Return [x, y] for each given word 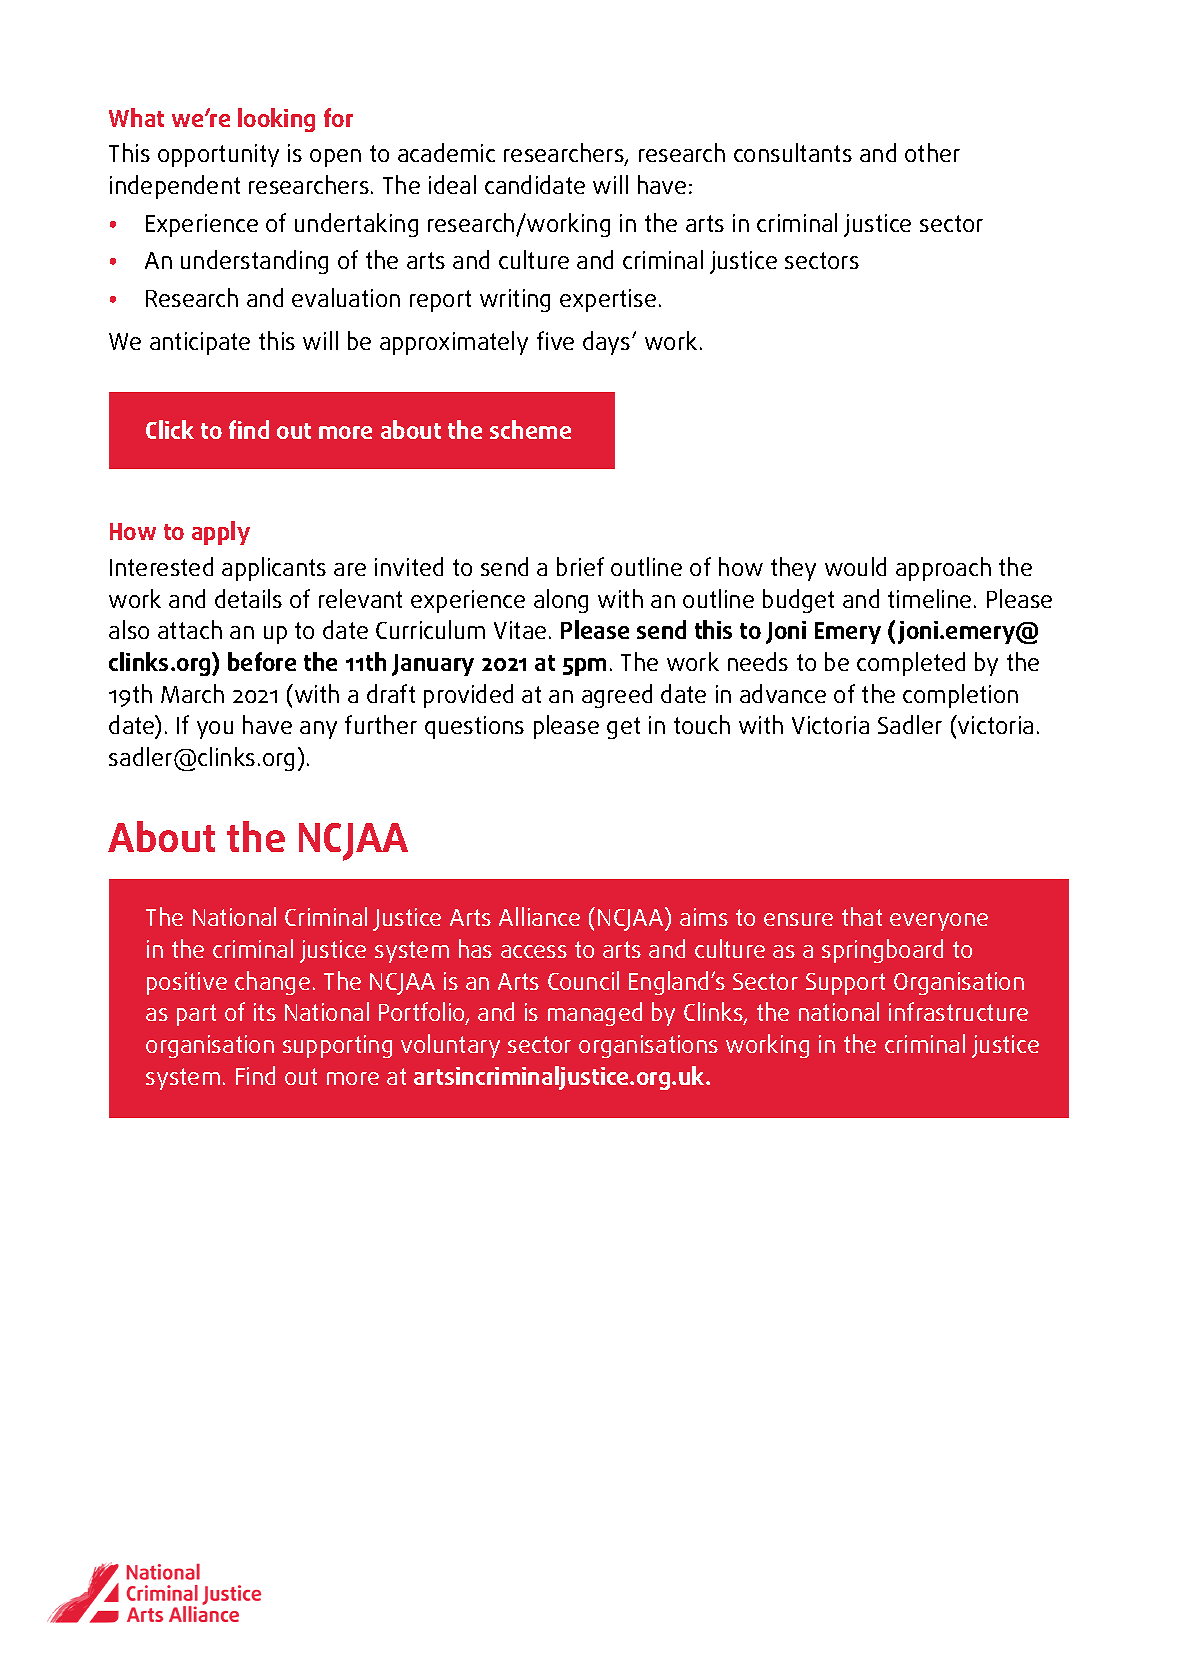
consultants [793, 152]
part [196, 1015]
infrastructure [958, 1011]
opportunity [218, 155]
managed [595, 1014]
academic [446, 152]
